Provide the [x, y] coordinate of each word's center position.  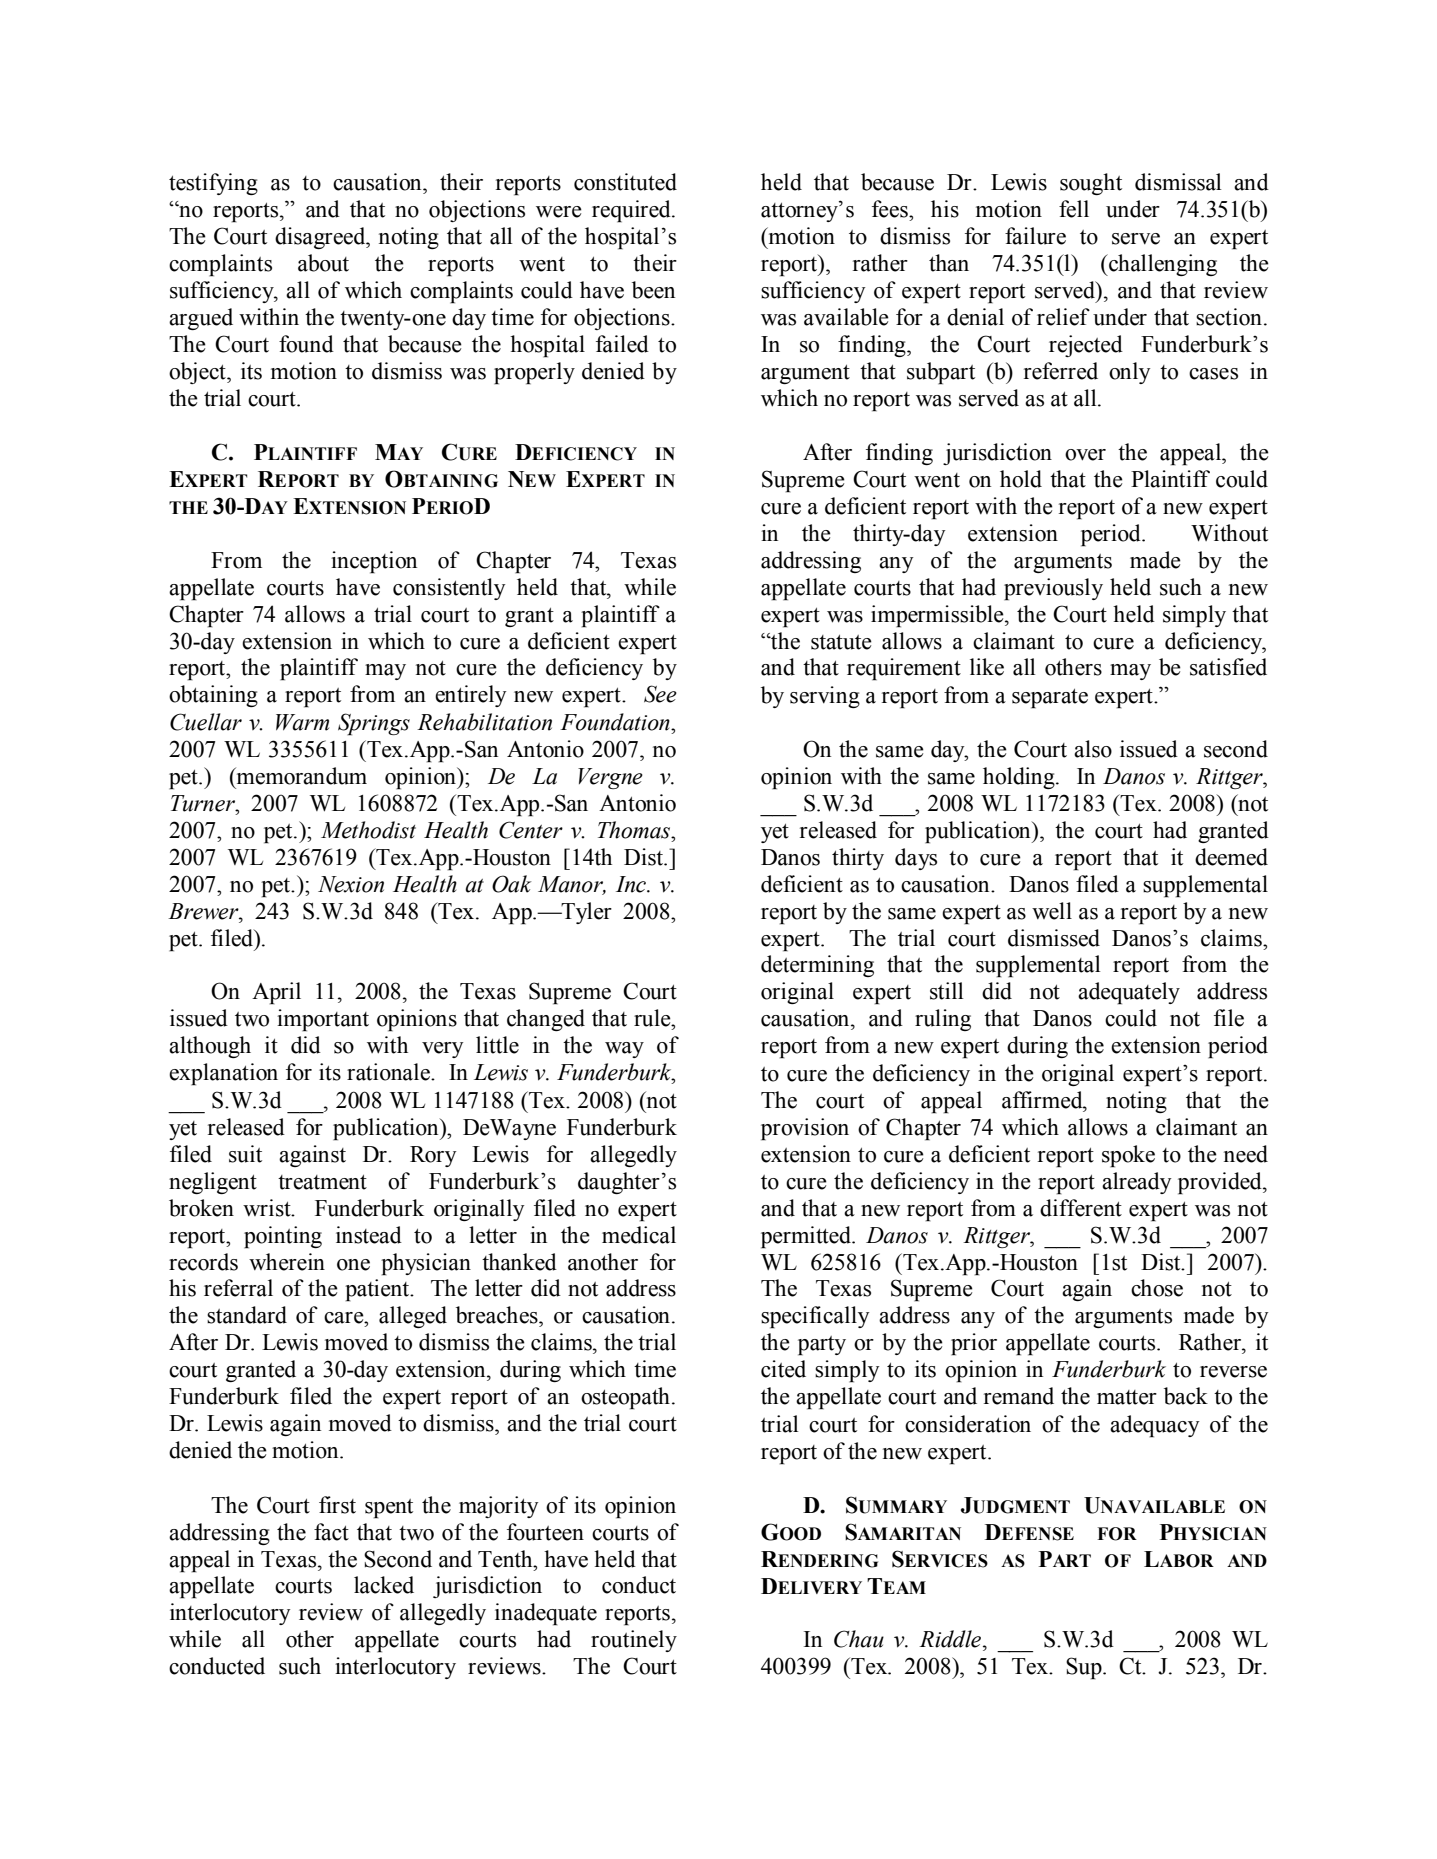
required [632, 211]
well [1052, 911]
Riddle [951, 1639]
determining [817, 966]
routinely [634, 1641]
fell [1074, 209]
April [276, 993]
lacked [384, 1585]
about [323, 263]
